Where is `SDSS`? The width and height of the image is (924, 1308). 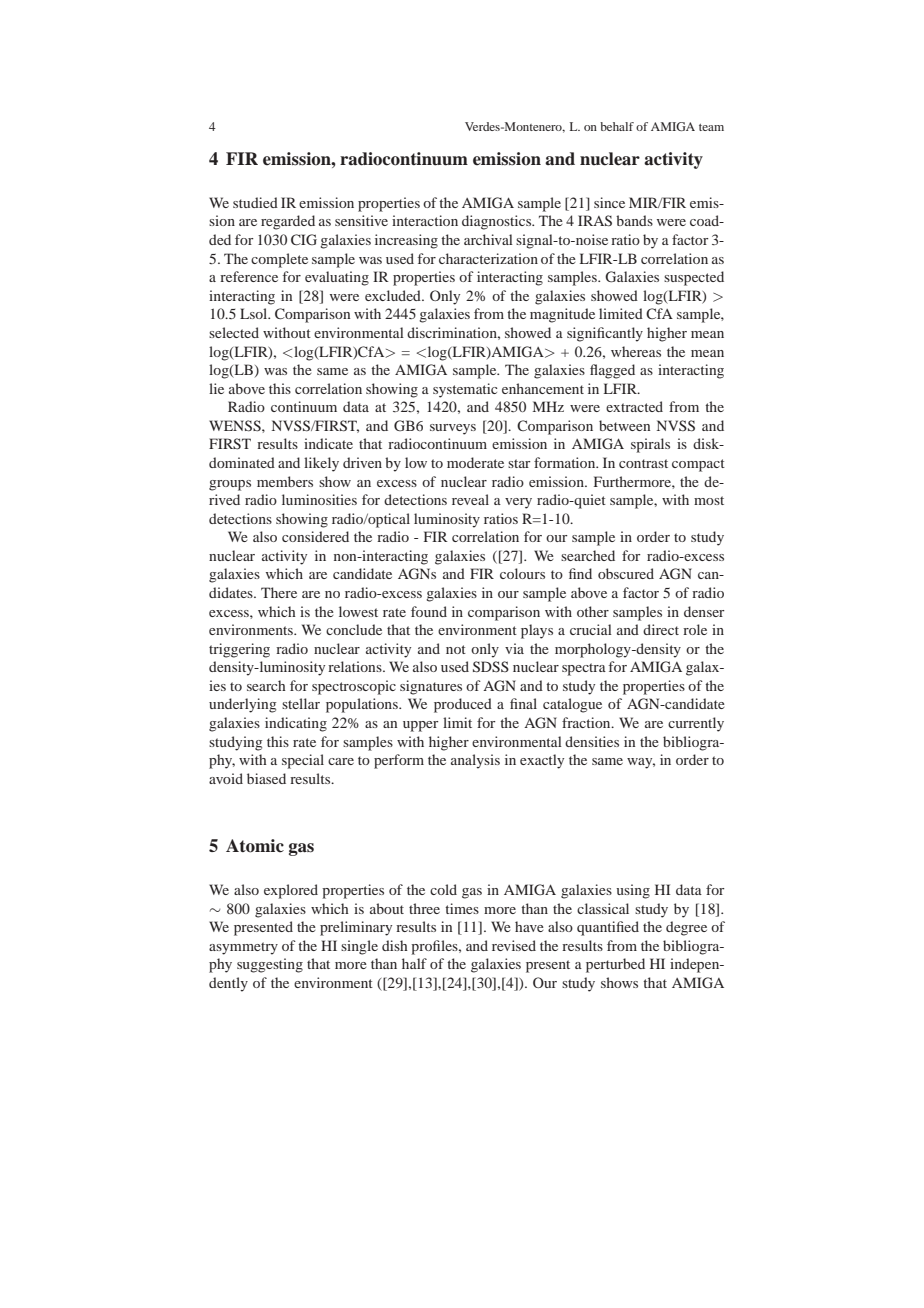
SDSS is located at coordinates (491, 667).
